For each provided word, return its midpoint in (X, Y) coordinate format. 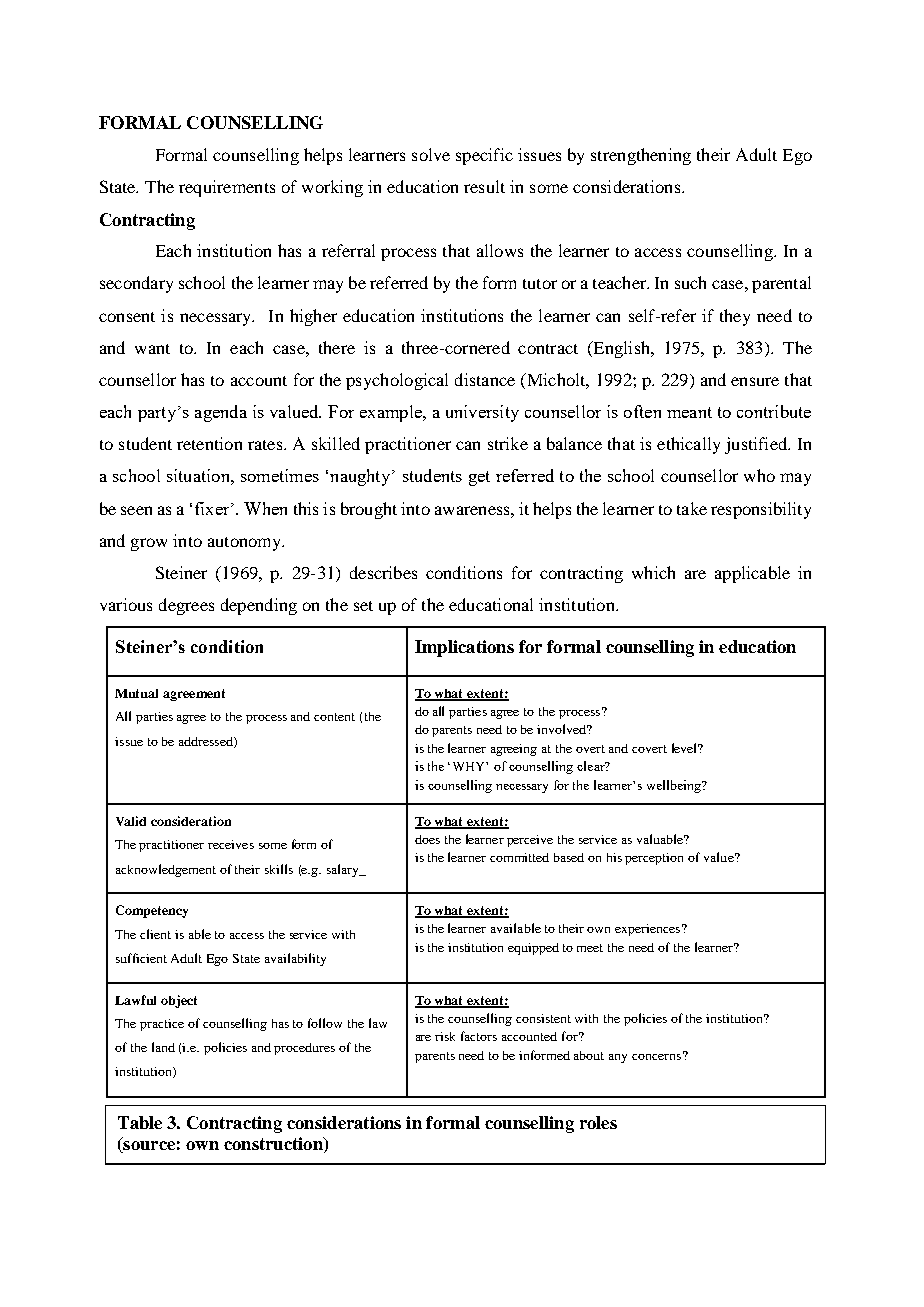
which (653, 572)
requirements (227, 188)
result (484, 186)
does (427, 839)
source (148, 1147)
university (482, 413)
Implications (464, 648)
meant (689, 412)
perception (654, 859)
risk (445, 1036)
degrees (186, 606)
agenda (221, 413)
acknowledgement (166, 870)
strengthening (641, 156)
